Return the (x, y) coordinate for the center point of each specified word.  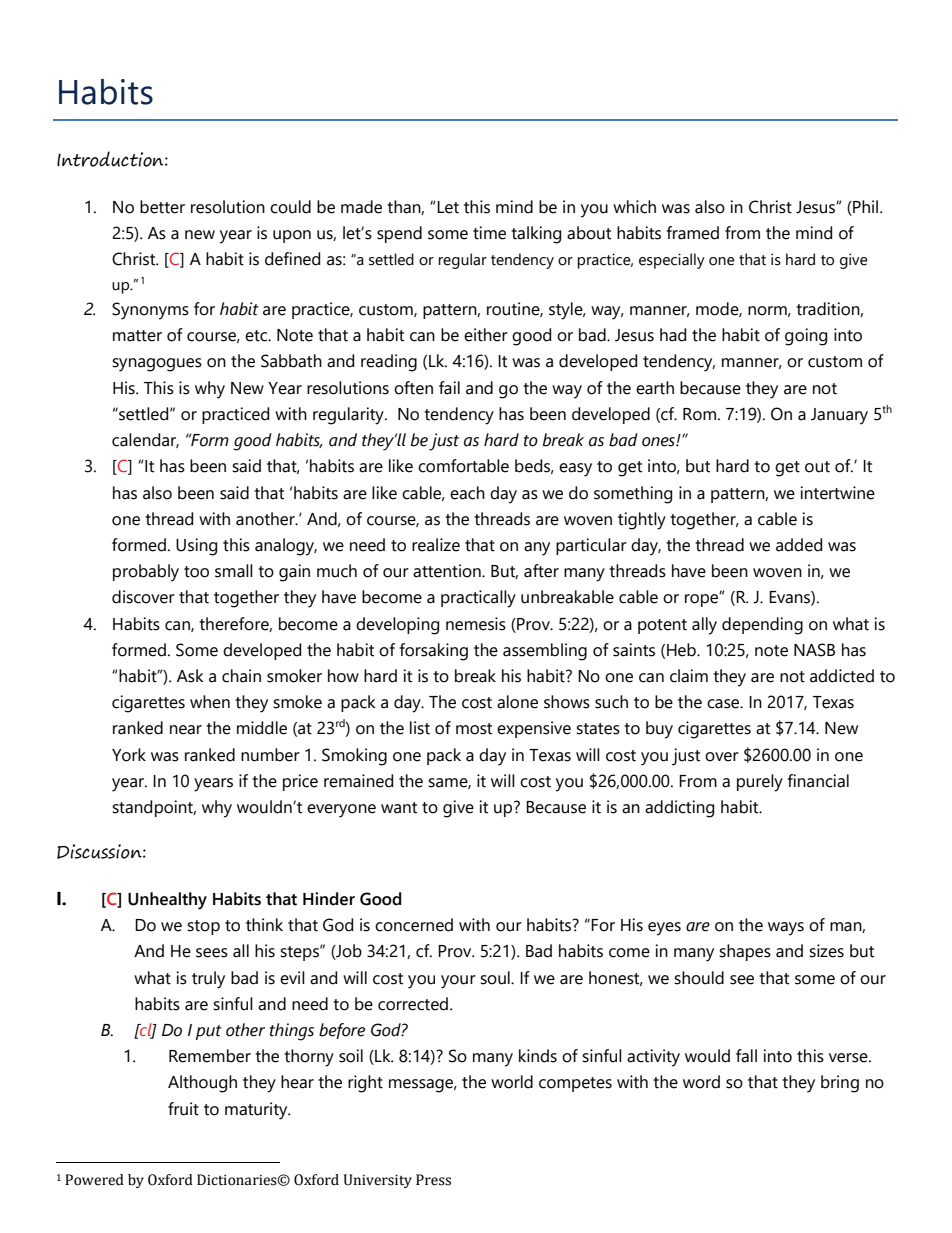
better (162, 207)
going (806, 337)
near (186, 730)
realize (436, 545)
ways (786, 929)
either (486, 335)
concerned (414, 925)
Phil (866, 206)
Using (196, 547)
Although (202, 1084)
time (489, 233)
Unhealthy (167, 901)
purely (760, 783)
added (799, 545)
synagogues (157, 365)
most (474, 729)
